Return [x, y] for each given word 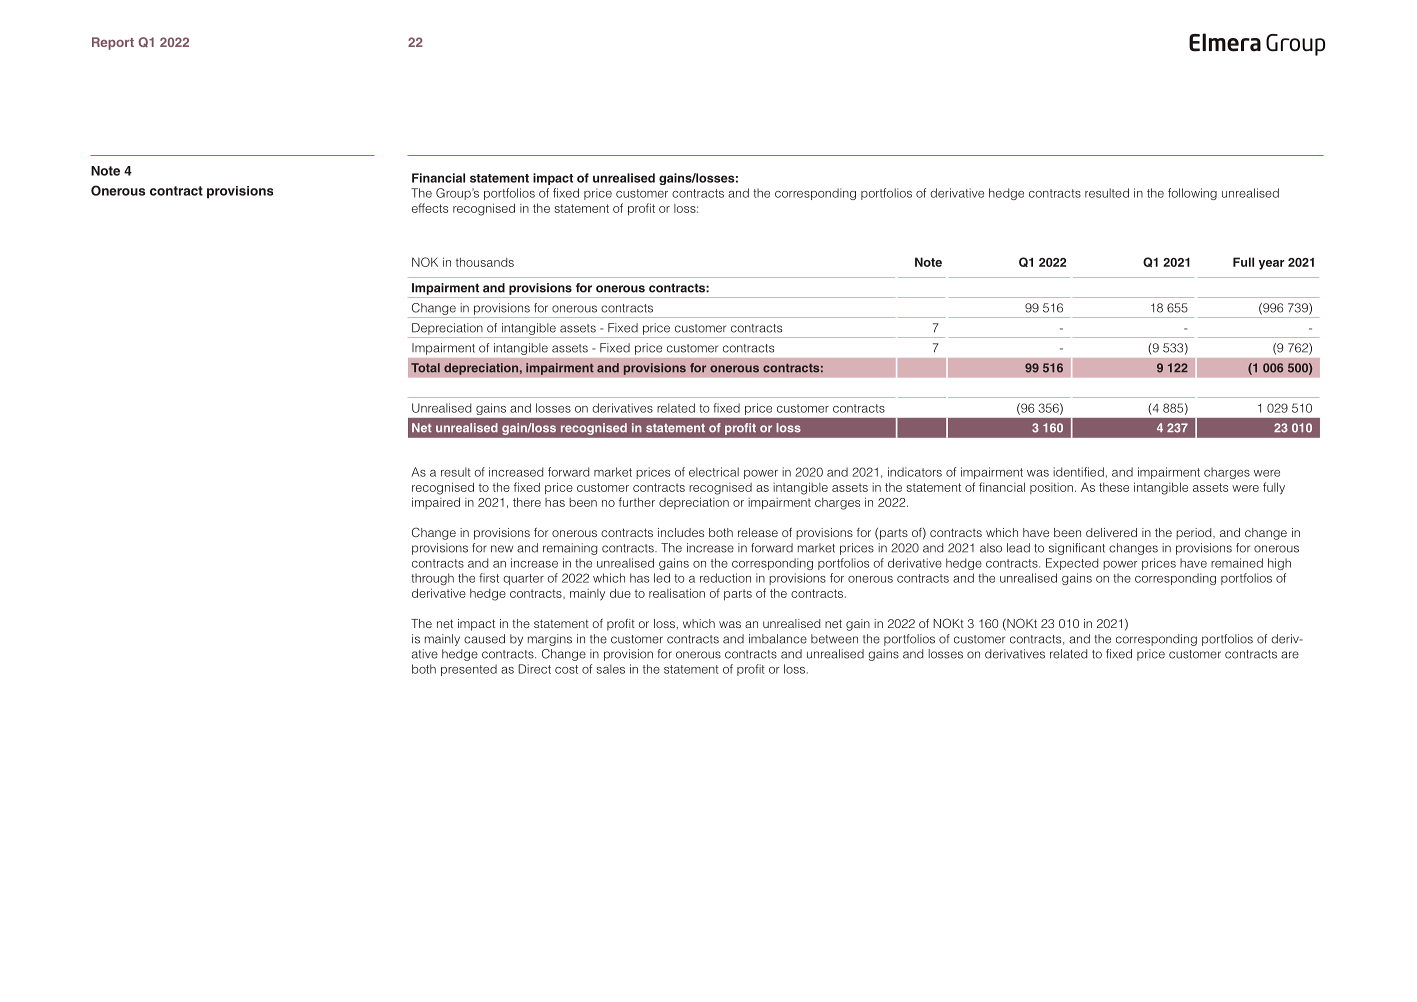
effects [430, 208]
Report [113, 43]
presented [469, 670]
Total [425, 368]
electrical [714, 472]
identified [1078, 472]
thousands [485, 262]
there [527, 502]
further [637, 502]
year [1271, 265]
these [1114, 487]
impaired [436, 503]
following [1192, 194]
